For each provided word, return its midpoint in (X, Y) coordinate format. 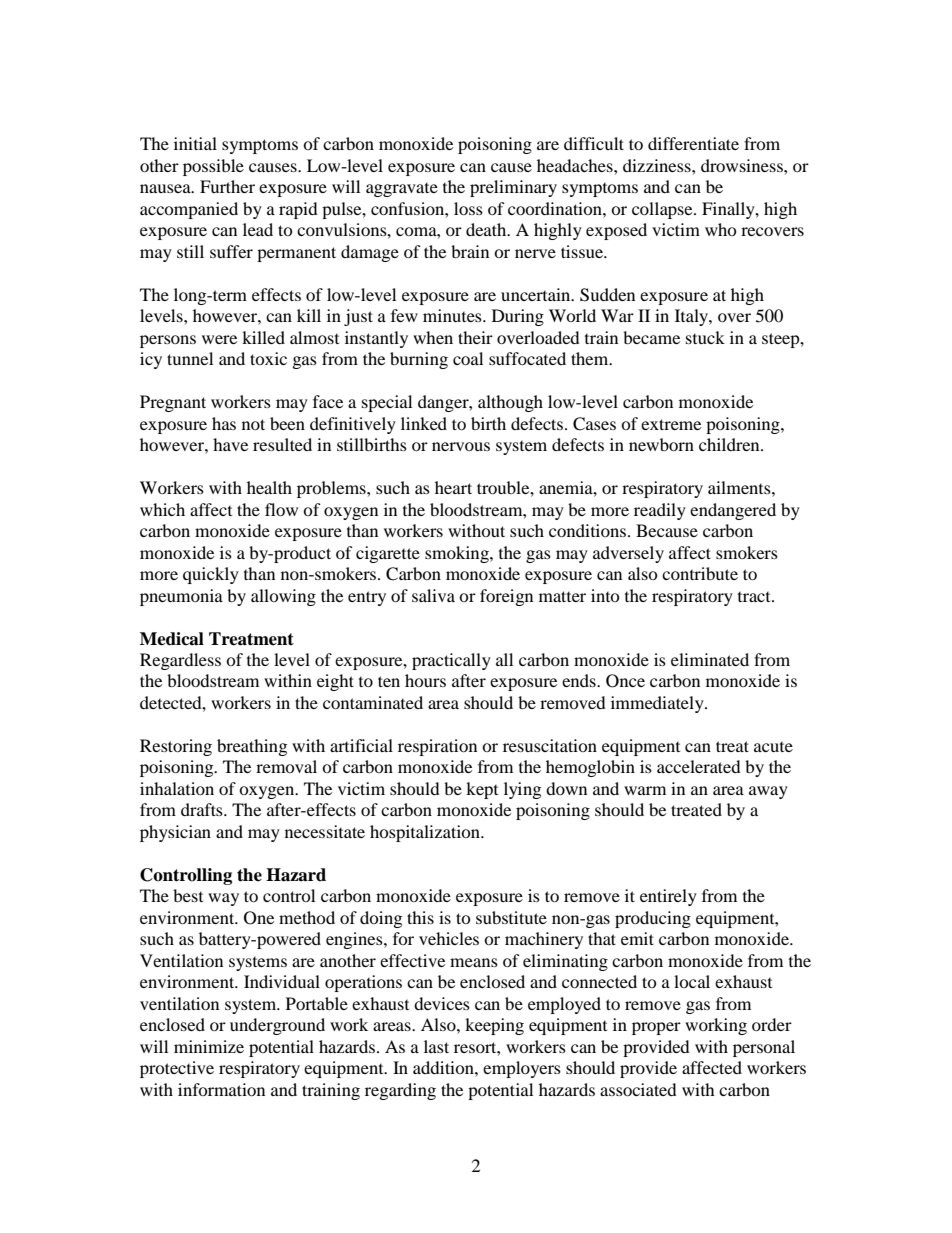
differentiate (693, 143)
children (730, 444)
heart (453, 487)
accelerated (699, 766)
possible (213, 167)
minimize (209, 1046)
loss (468, 208)
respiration (437, 747)
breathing (252, 747)
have (230, 444)
